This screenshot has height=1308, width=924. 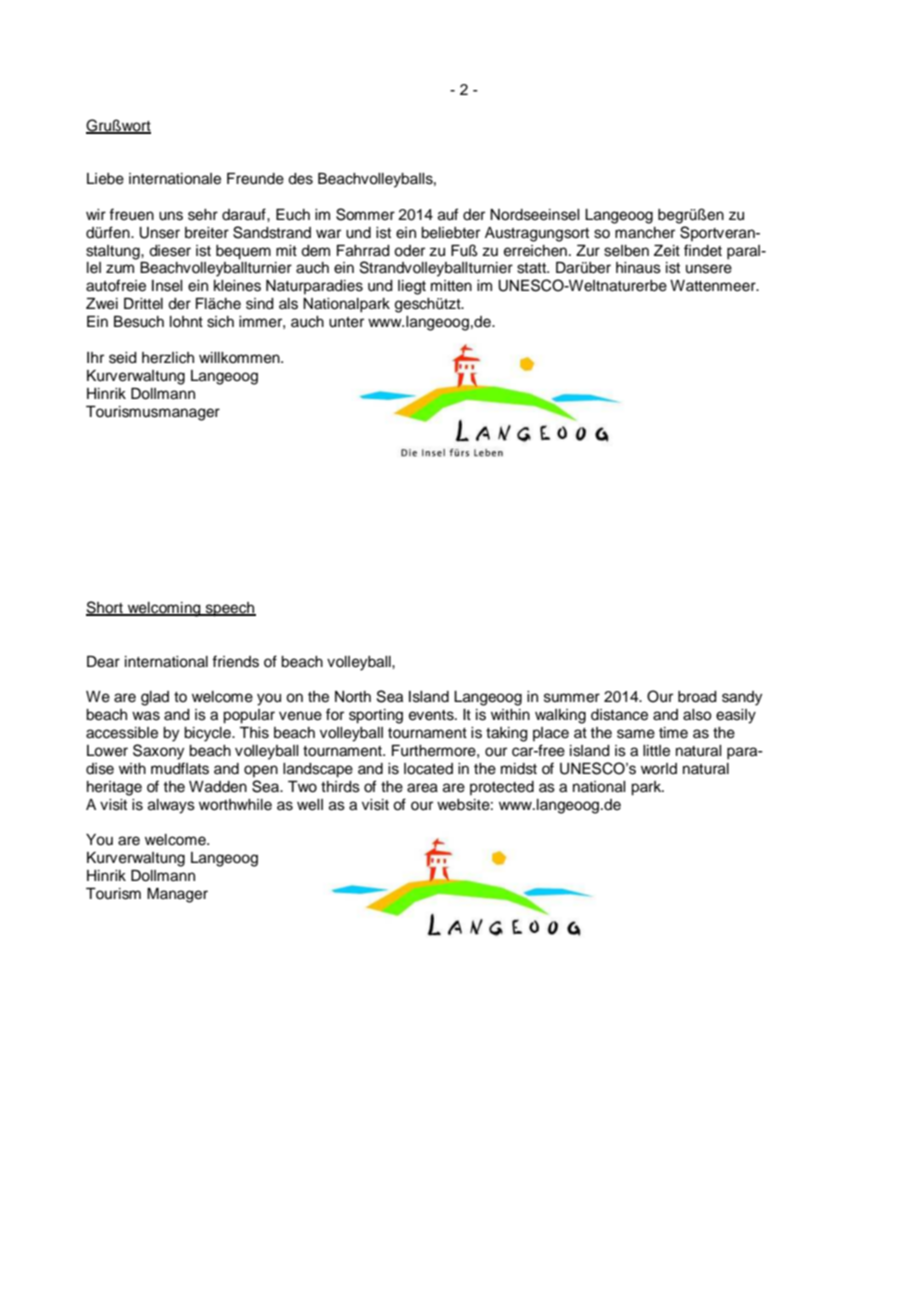 What do you see at coordinates (667, 251) in the screenshot?
I see `Zeit` at bounding box center [667, 251].
